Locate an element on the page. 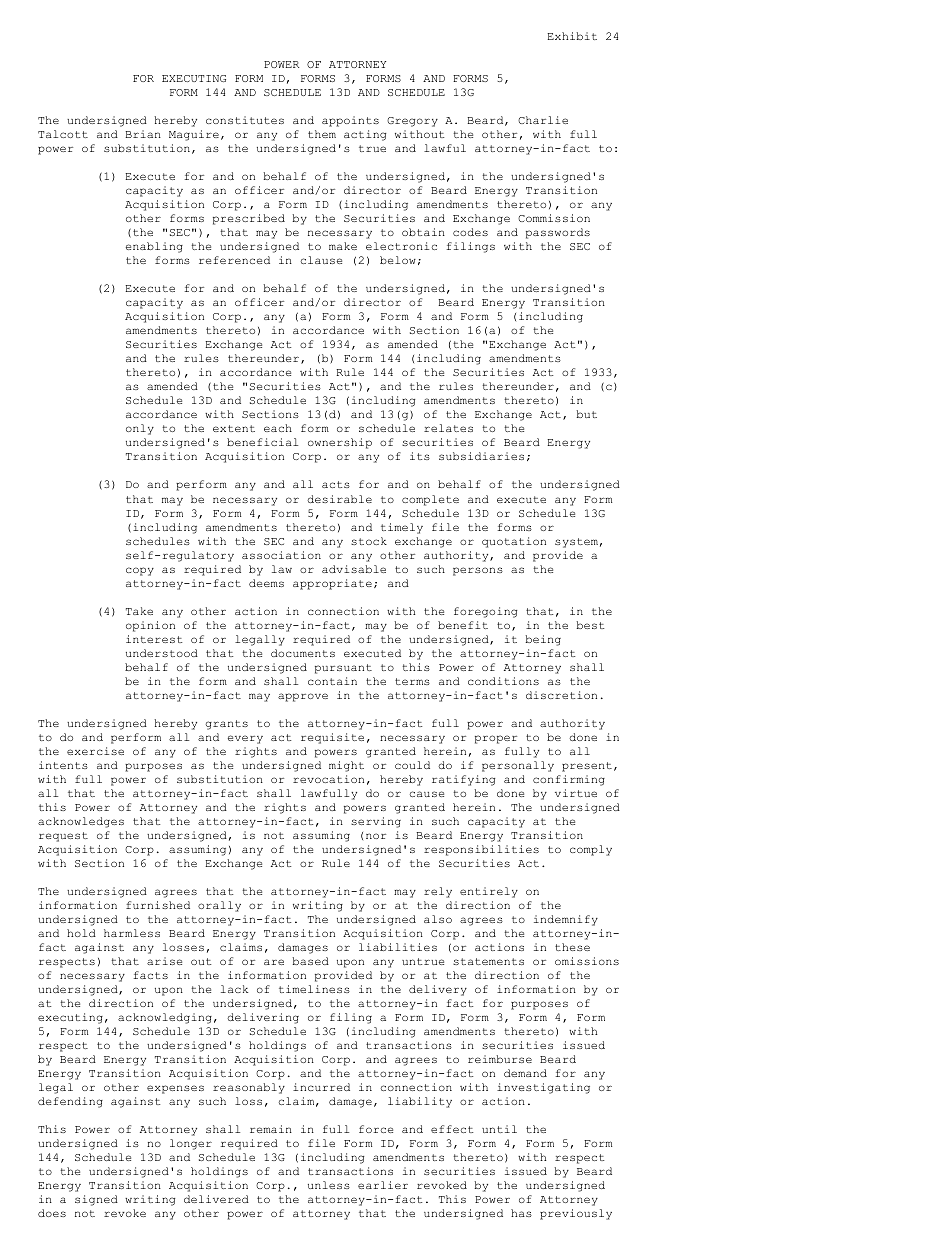 The image size is (952, 1233). unless is located at coordinates (329, 1185).
